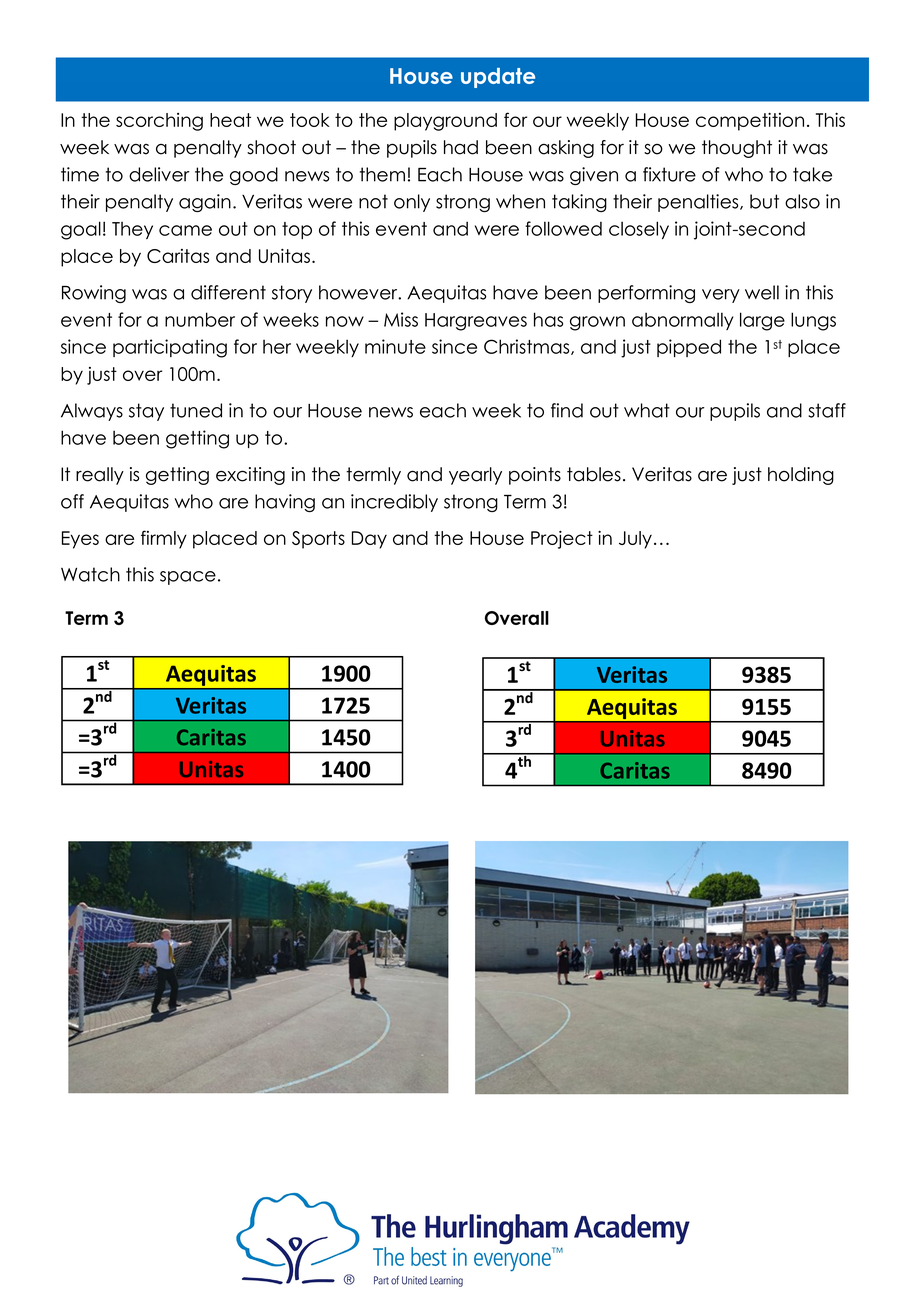  Describe the element at coordinates (476, 322) in the image. I see `Hargreaves` at that location.
